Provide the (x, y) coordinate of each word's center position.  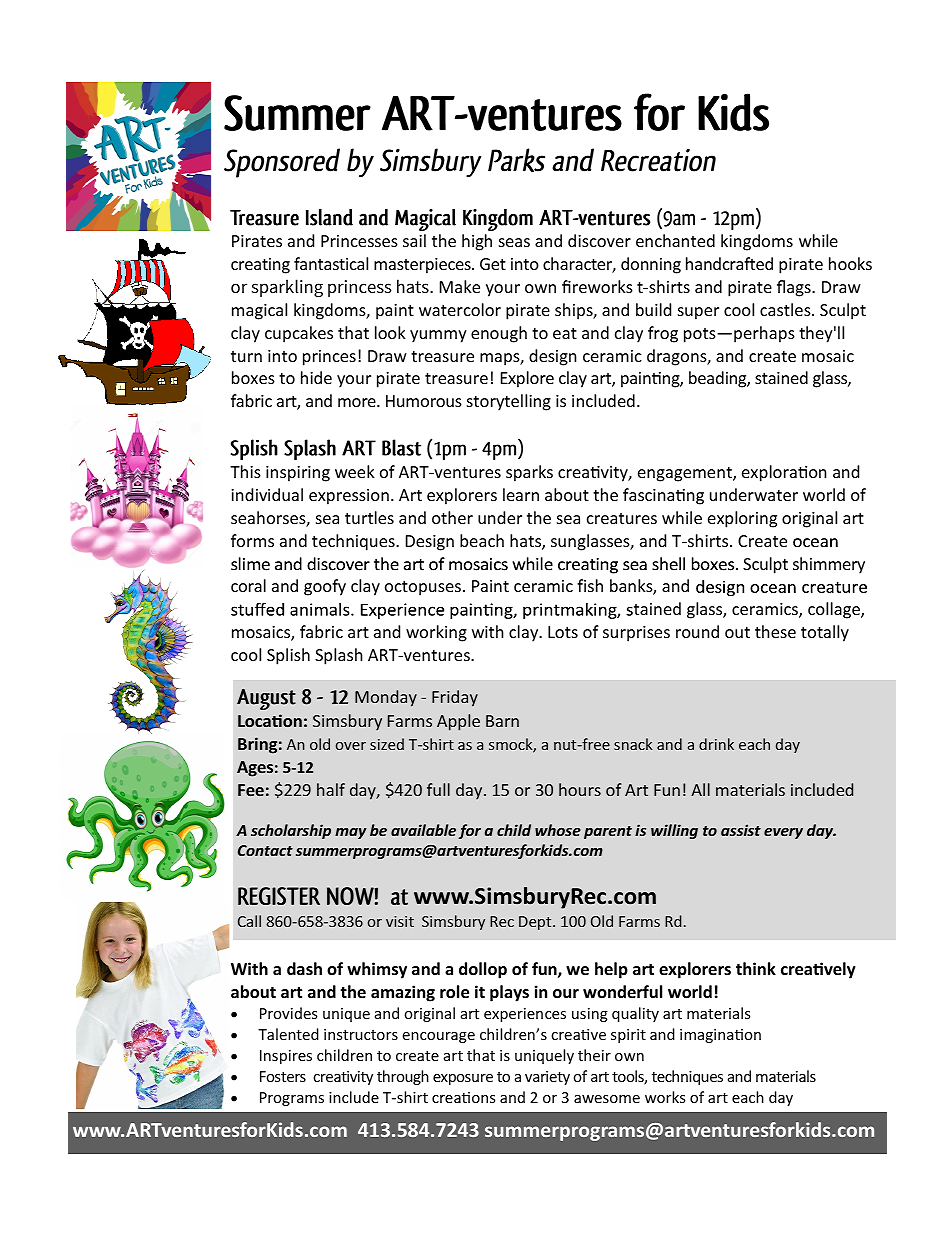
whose (558, 830)
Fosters (283, 1076)
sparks (529, 473)
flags (795, 288)
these (775, 631)
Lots (563, 632)
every (783, 833)
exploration (784, 473)
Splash (339, 656)
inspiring (298, 474)
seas (514, 242)
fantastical (331, 263)
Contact (265, 850)
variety (547, 1078)
